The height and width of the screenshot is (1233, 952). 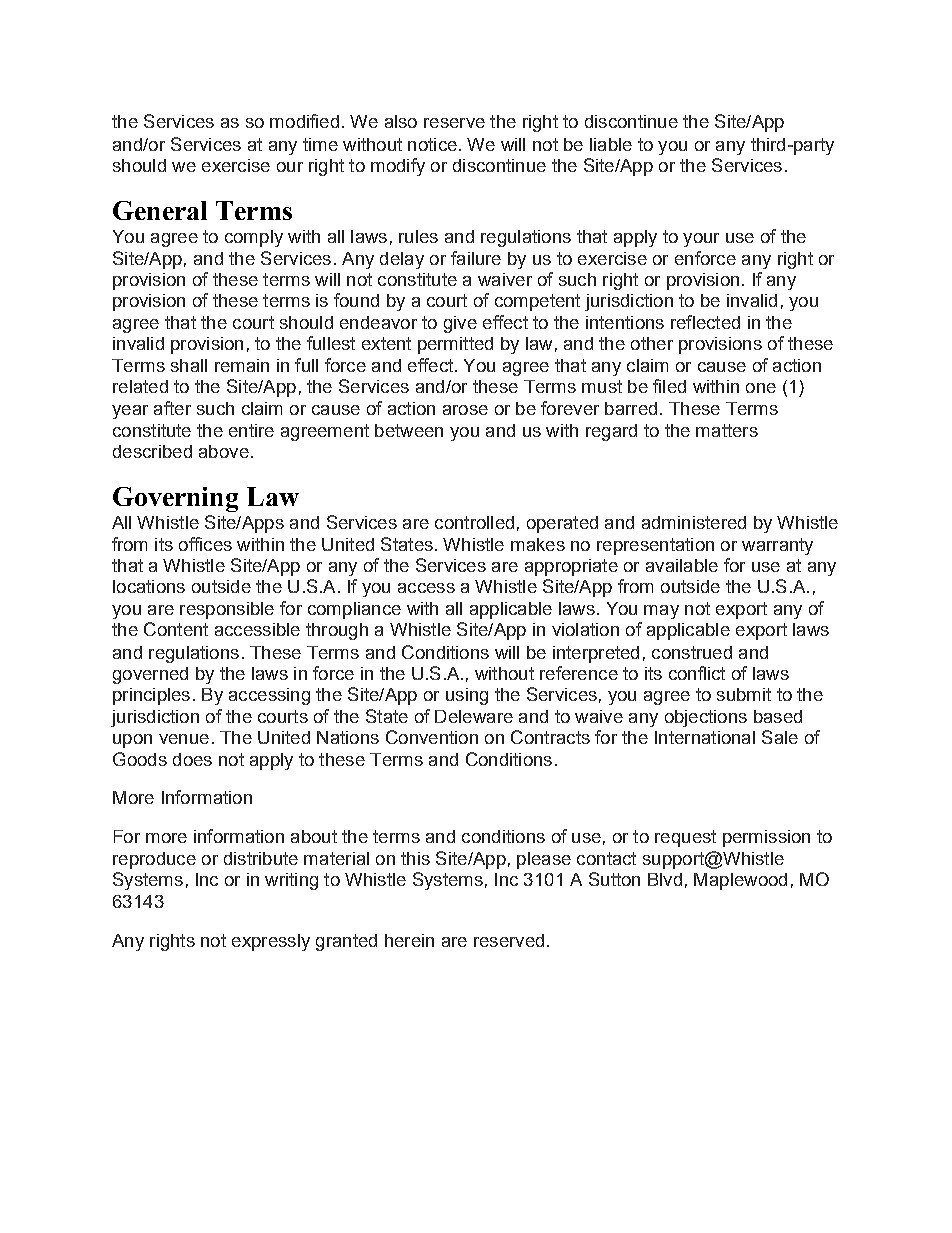 What do you see at coordinates (205, 544) in the screenshot?
I see `offices` at bounding box center [205, 544].
